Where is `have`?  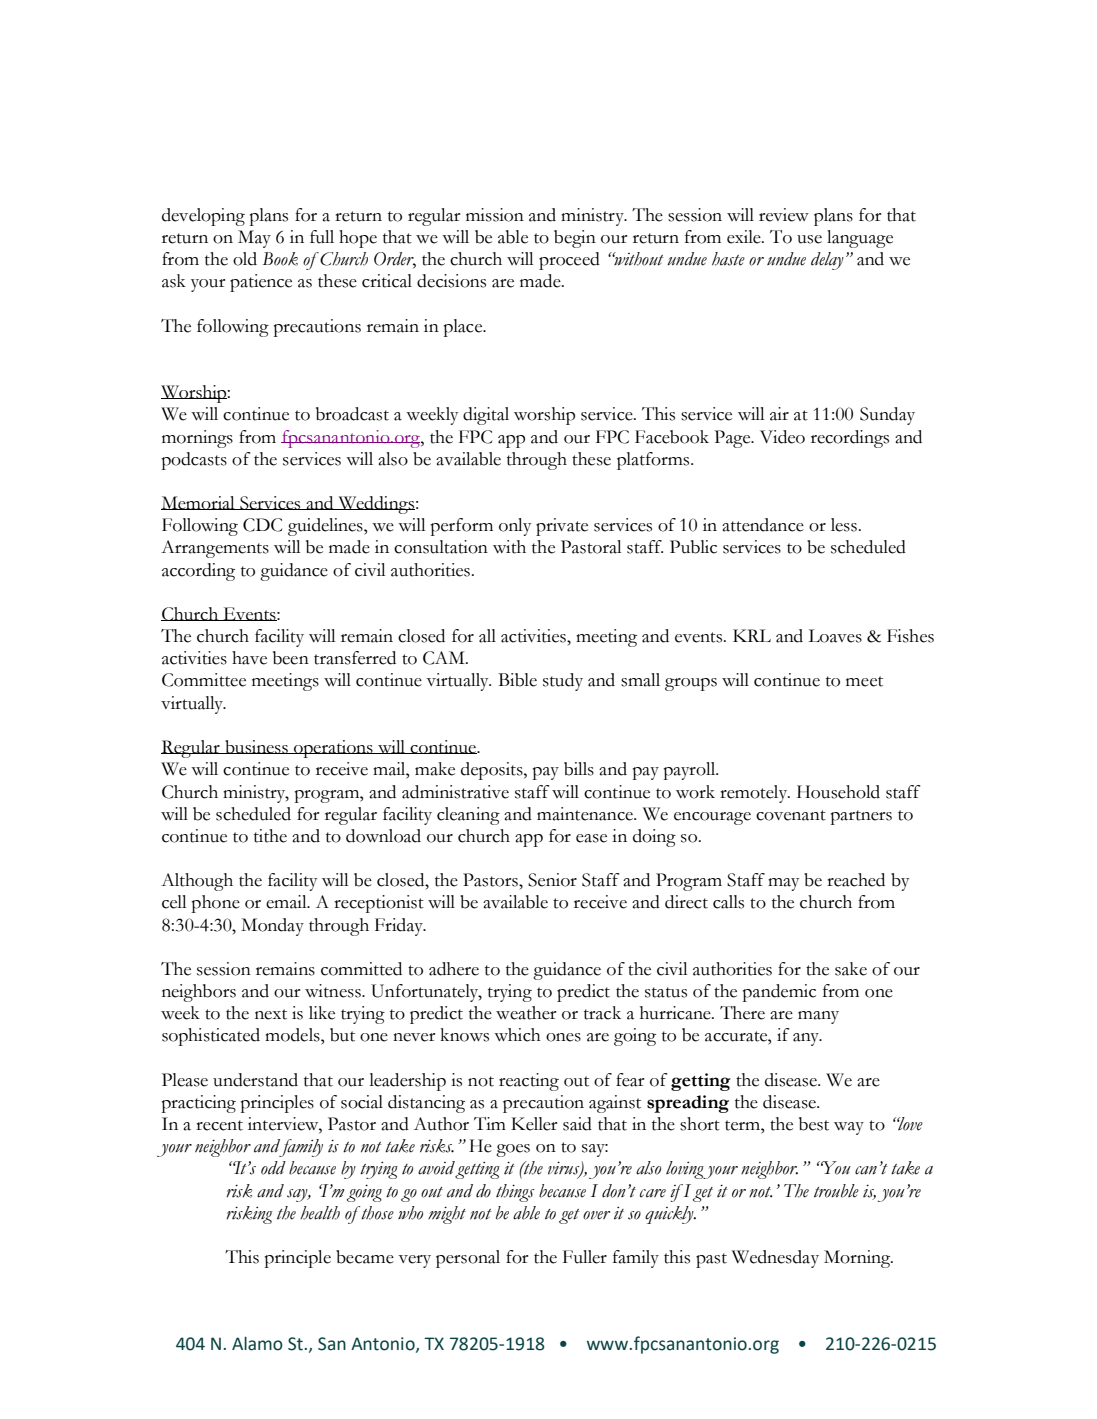 have is located at coordinates (249, 658).
